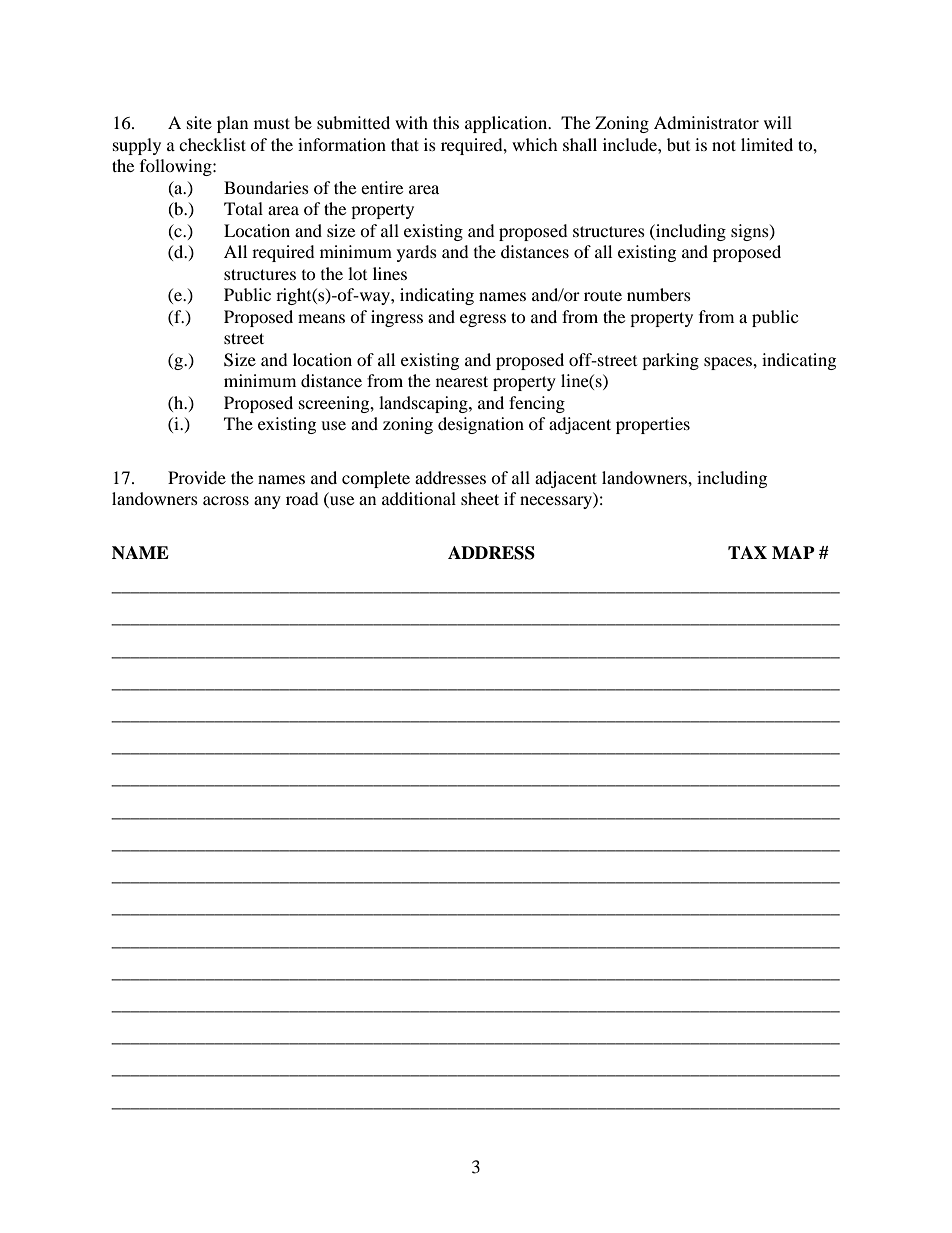  I want to click on Provide, so click(197, 477).
